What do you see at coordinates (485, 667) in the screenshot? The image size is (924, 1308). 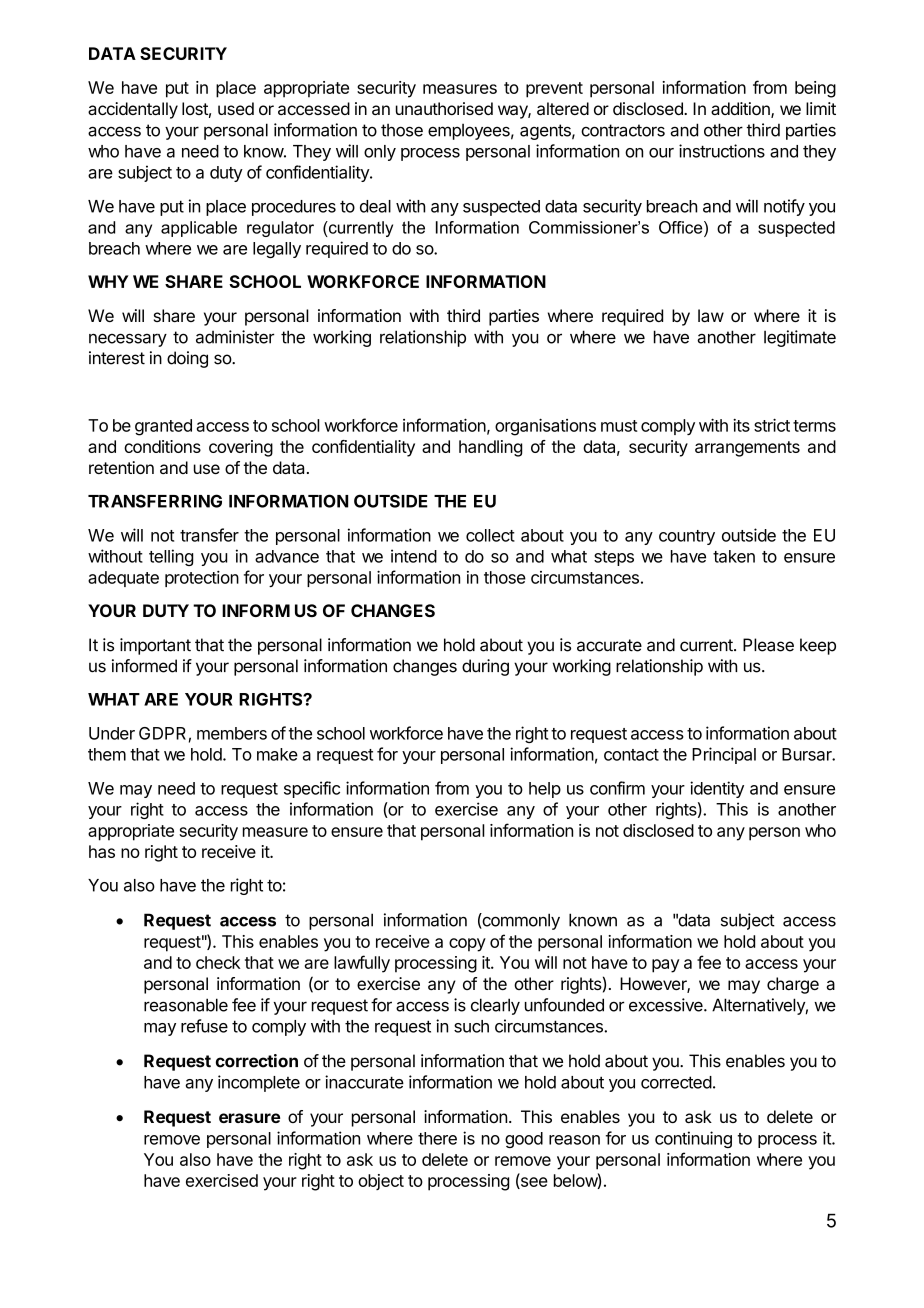 I see `during` at bounding box center [485, 667].
